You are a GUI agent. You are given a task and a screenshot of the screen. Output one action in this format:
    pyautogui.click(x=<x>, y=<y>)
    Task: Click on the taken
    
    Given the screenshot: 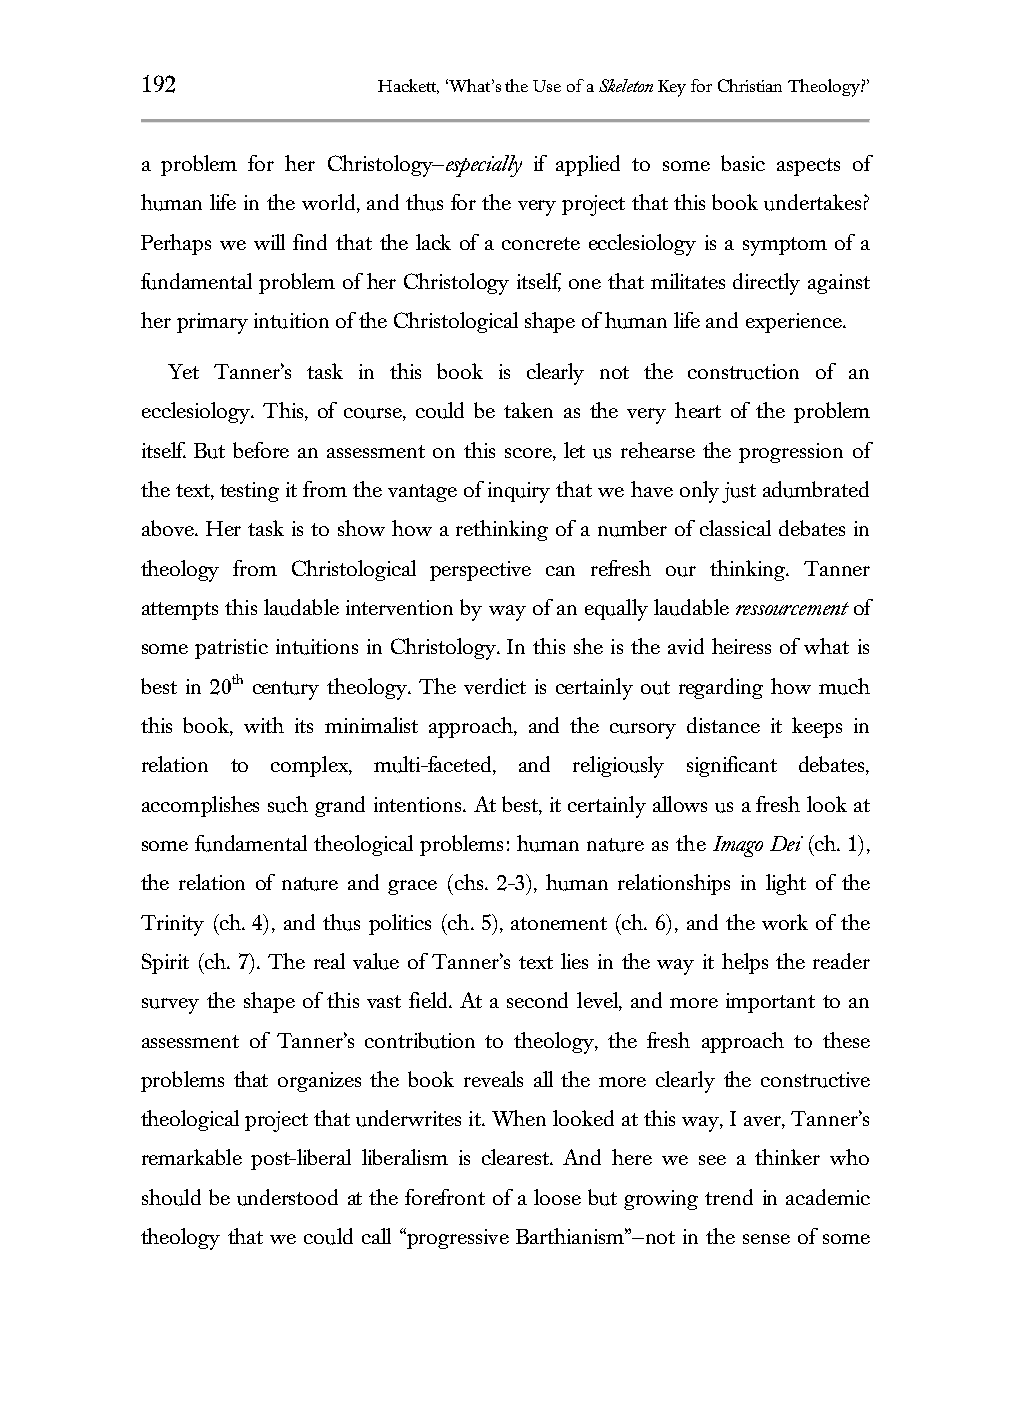 What is the action you would take?
    pyautogui.click(x=528, y=410)
